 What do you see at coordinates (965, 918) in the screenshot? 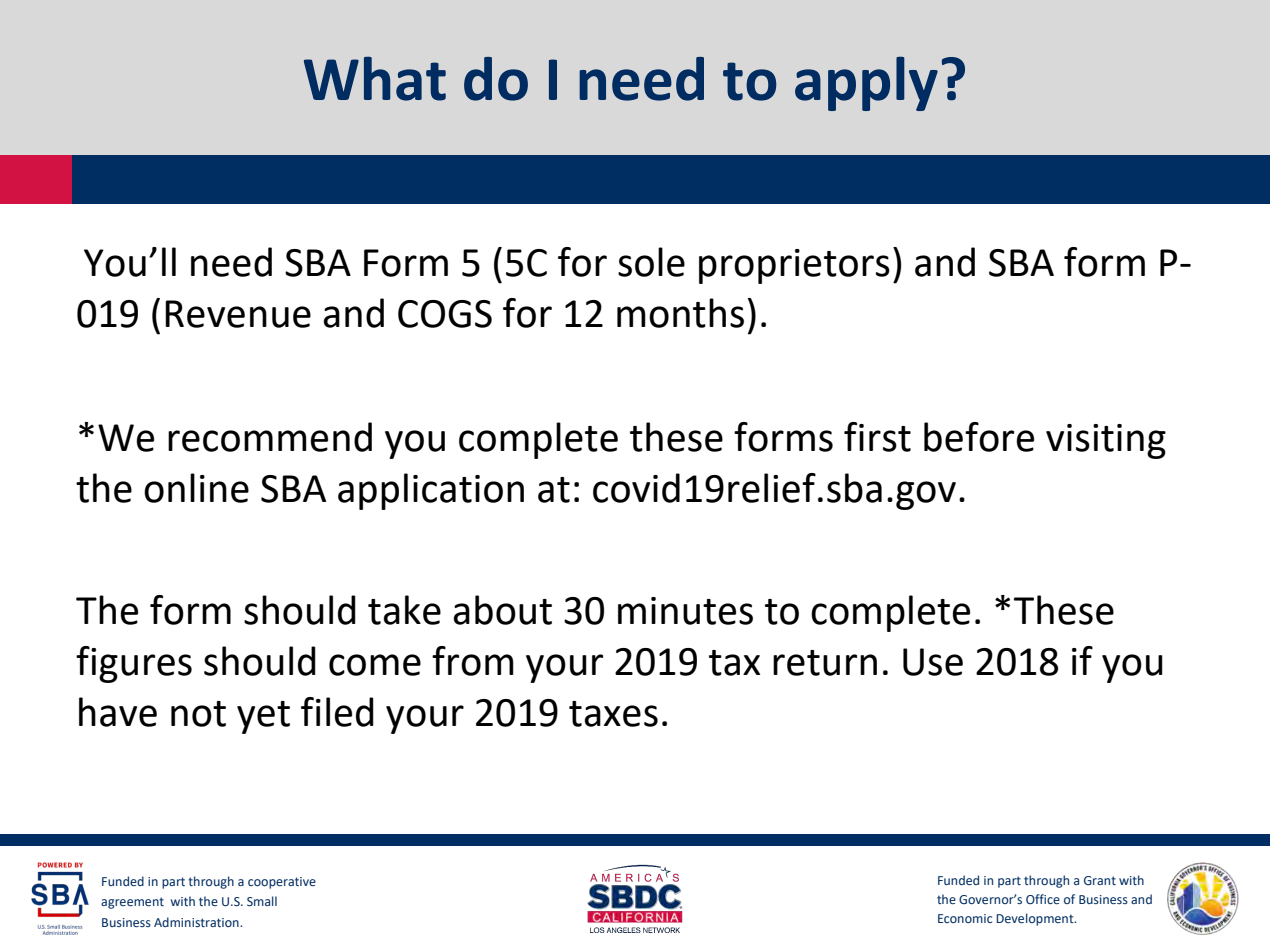
I see `Economic` at bounding box center [965, 918].
